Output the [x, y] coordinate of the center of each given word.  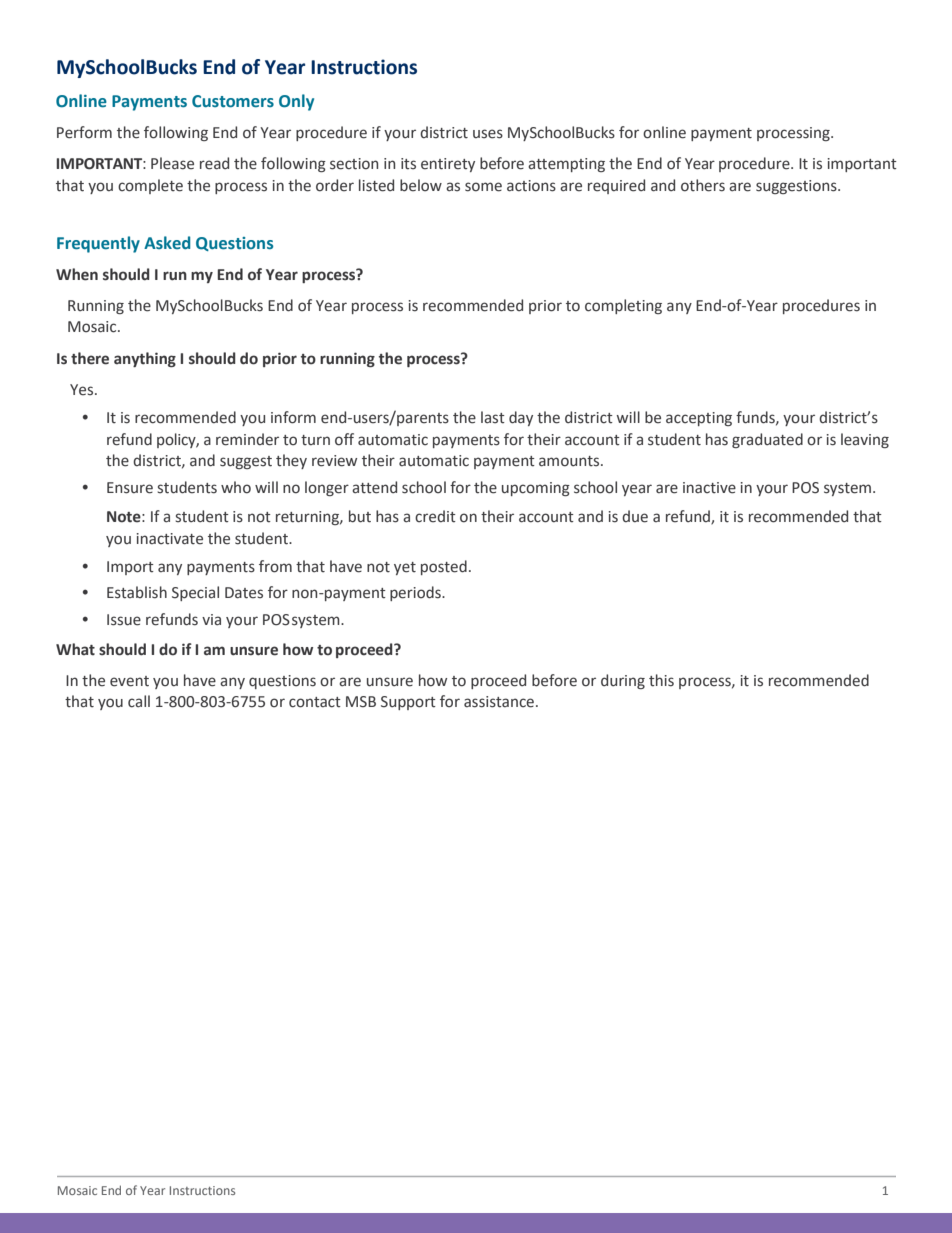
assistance [499, 702]
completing [623, 306]
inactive [709, 488]
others [703, 185]
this [661, 680]
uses [488, 134]
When [77, 274]
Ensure [130, 488]
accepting [699, 419]
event [129, 681]
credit [435, 516]
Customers [233, 101]
